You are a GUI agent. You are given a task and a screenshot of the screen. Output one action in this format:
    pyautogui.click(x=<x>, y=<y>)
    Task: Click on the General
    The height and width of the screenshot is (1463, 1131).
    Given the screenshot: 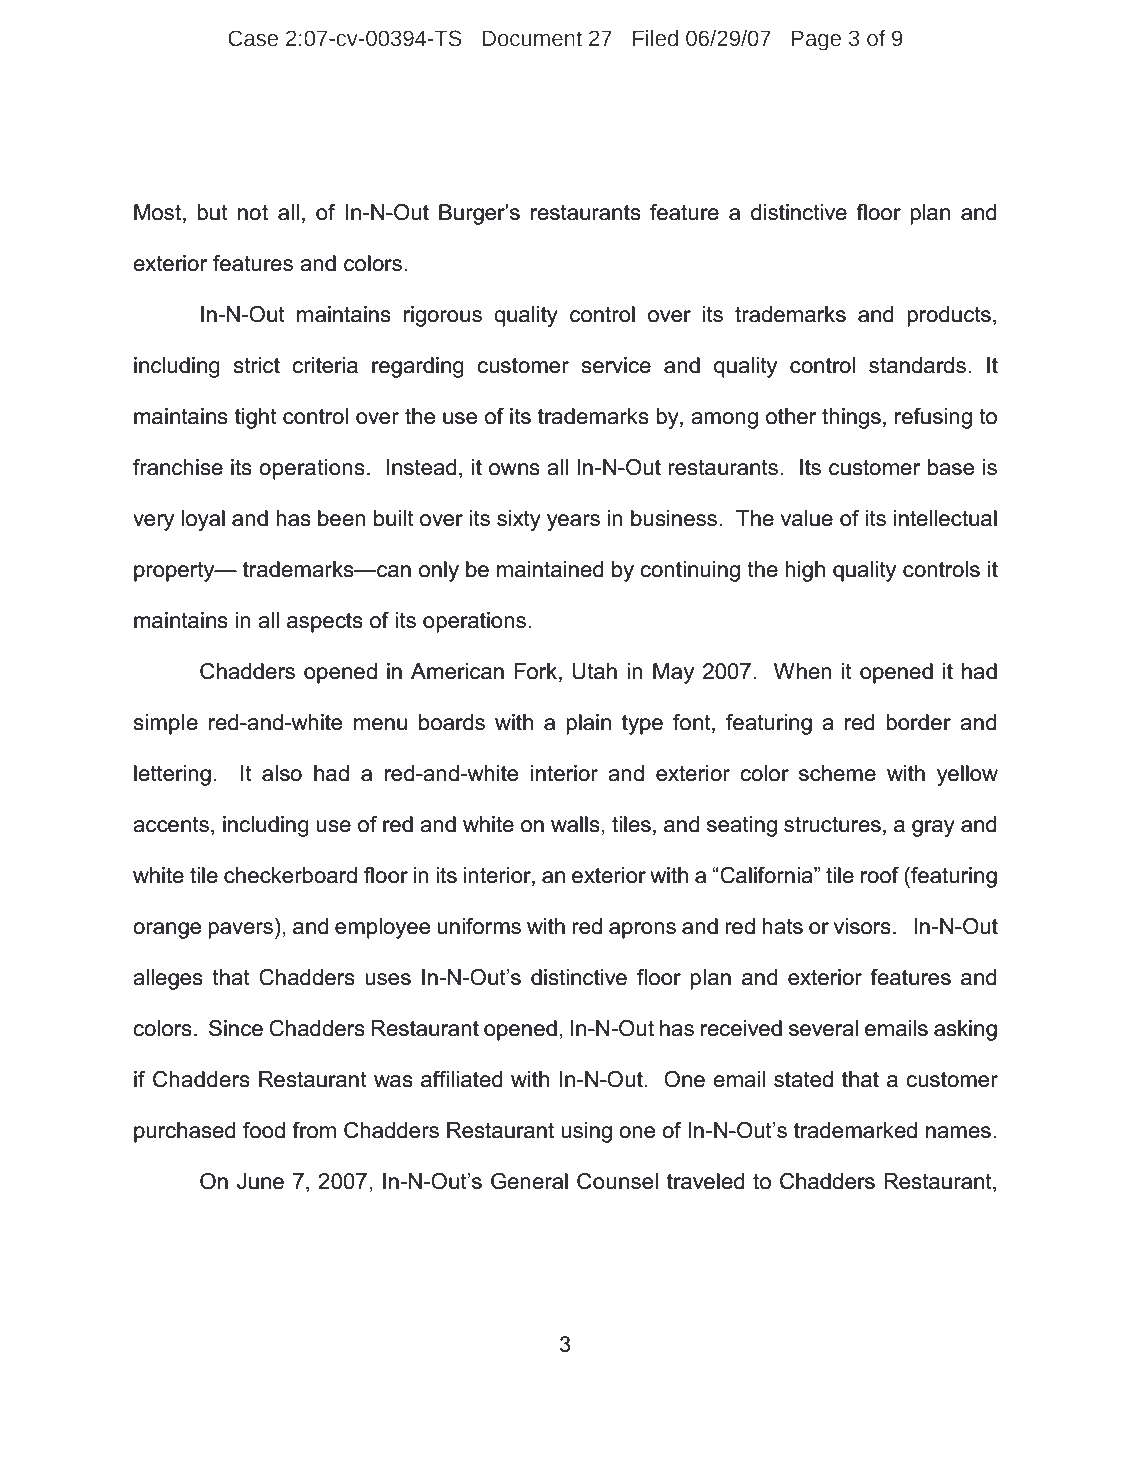 What is the action you would take?
    pyautogui.click(x=529, y=1181)
